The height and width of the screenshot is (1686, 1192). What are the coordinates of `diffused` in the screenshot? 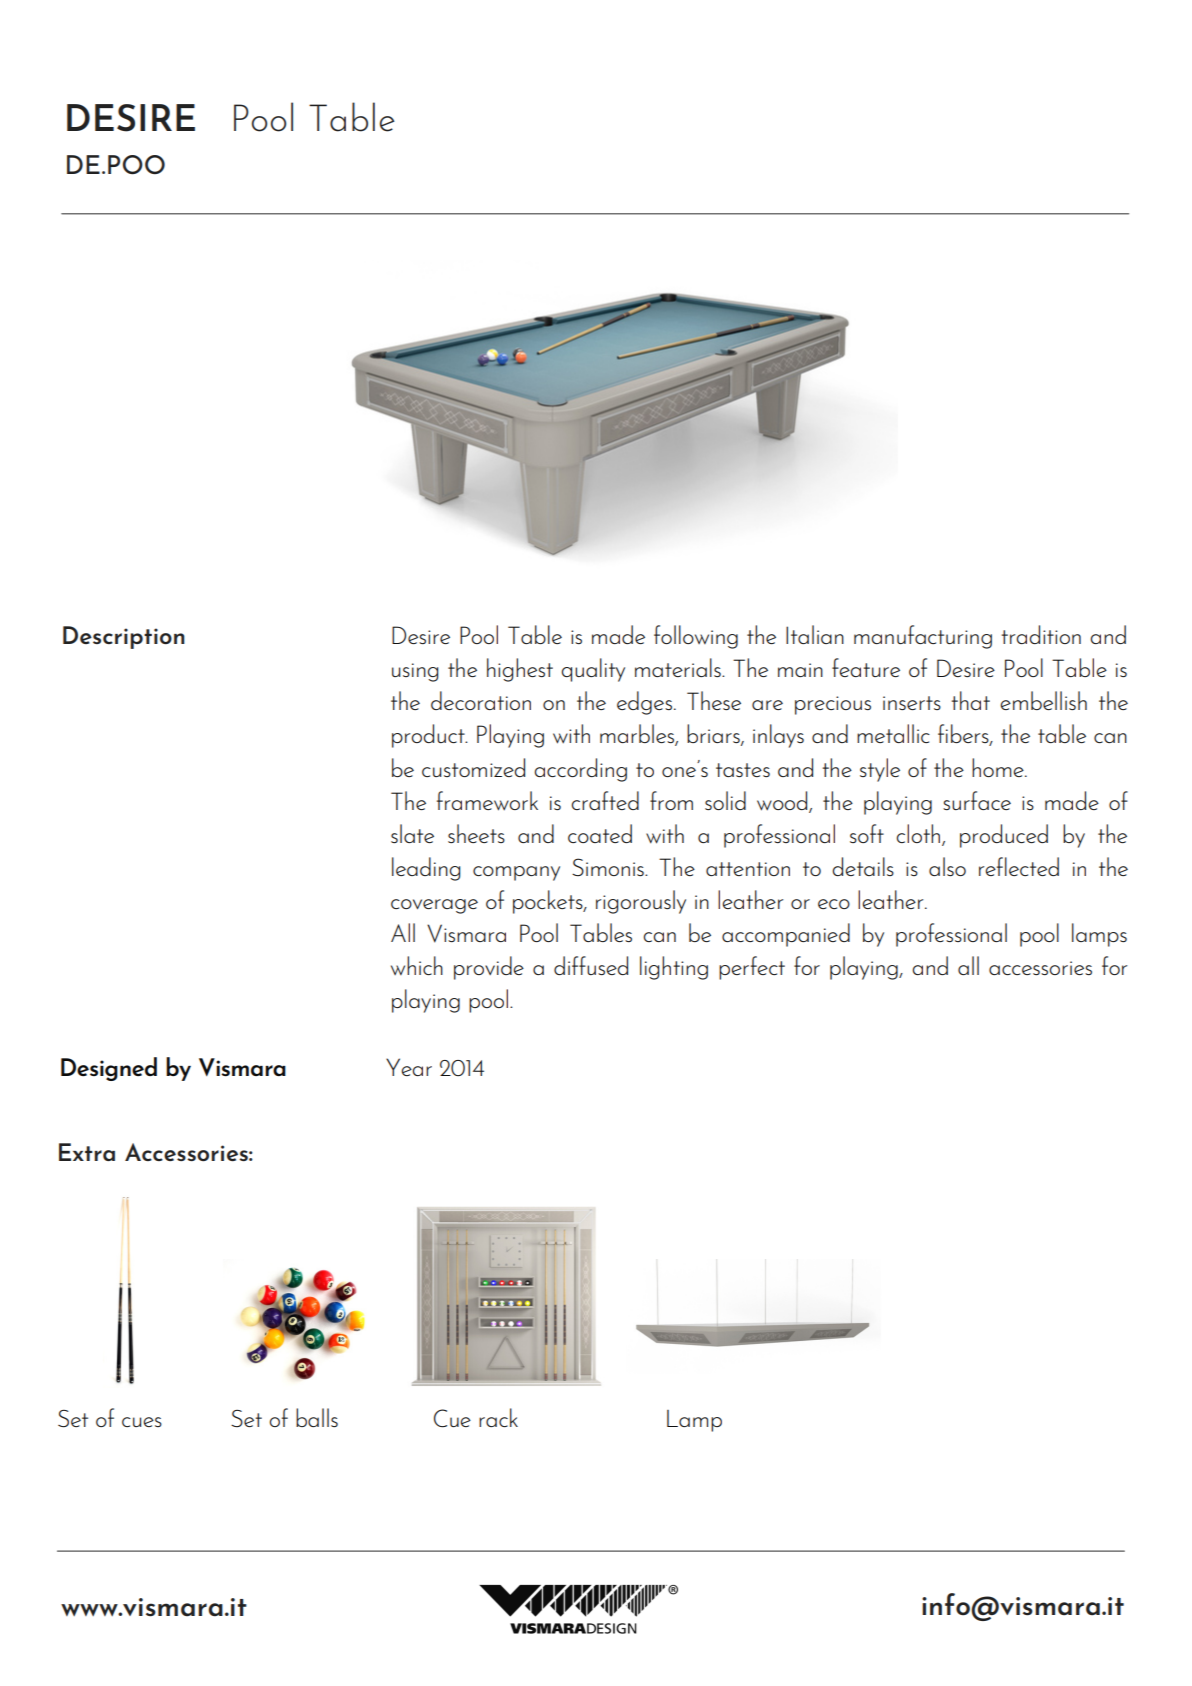 It's located at (591, 965).
